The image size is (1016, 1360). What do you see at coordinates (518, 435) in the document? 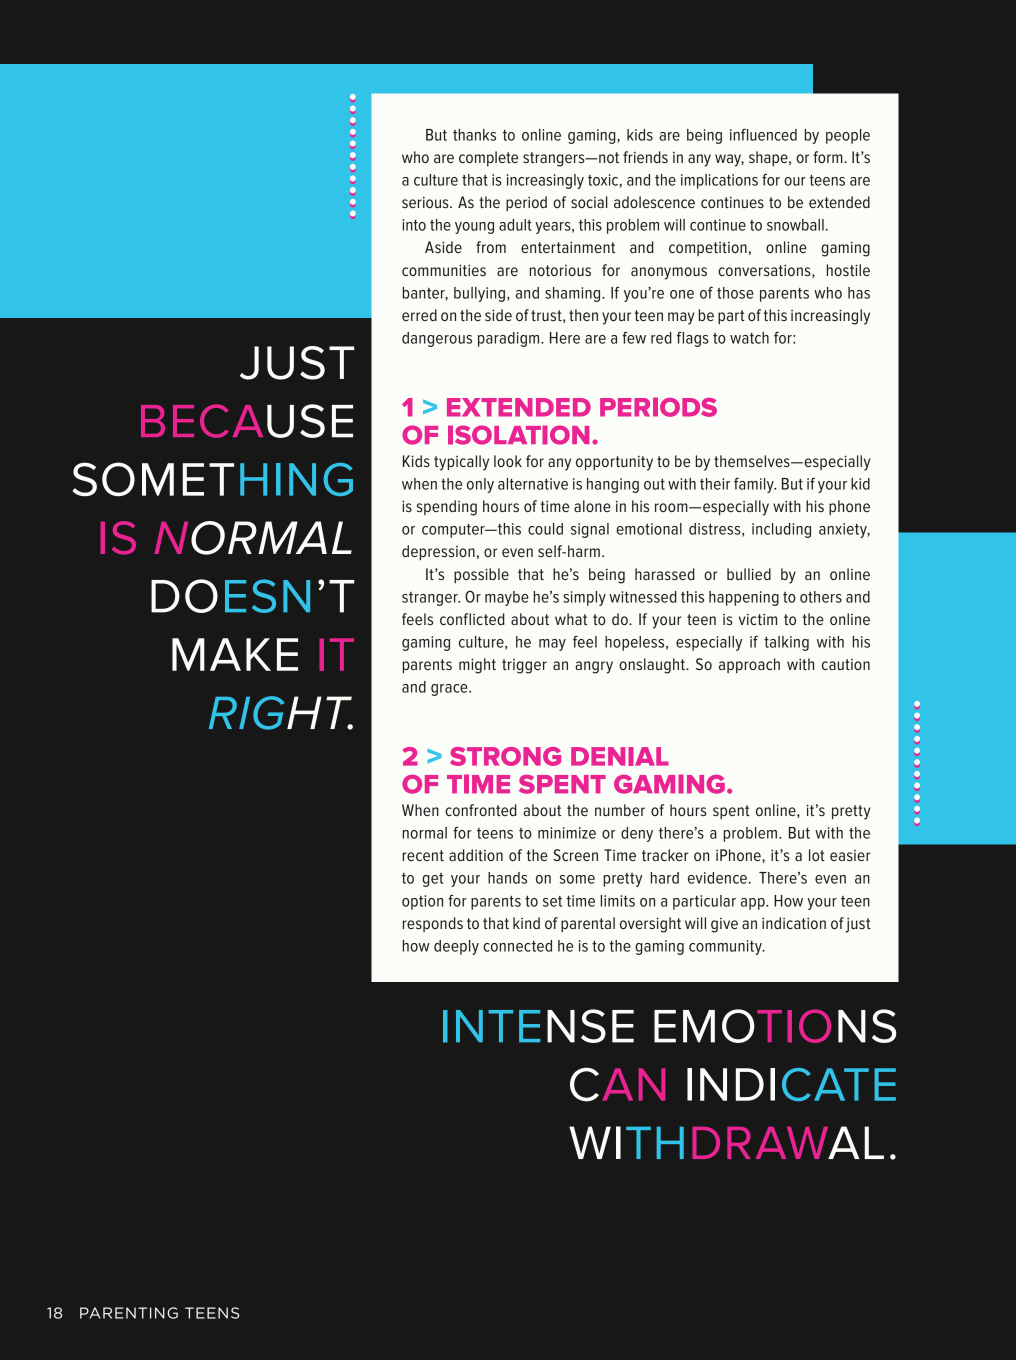
I see `ISOLATION` at bounding box center [518, 435].
